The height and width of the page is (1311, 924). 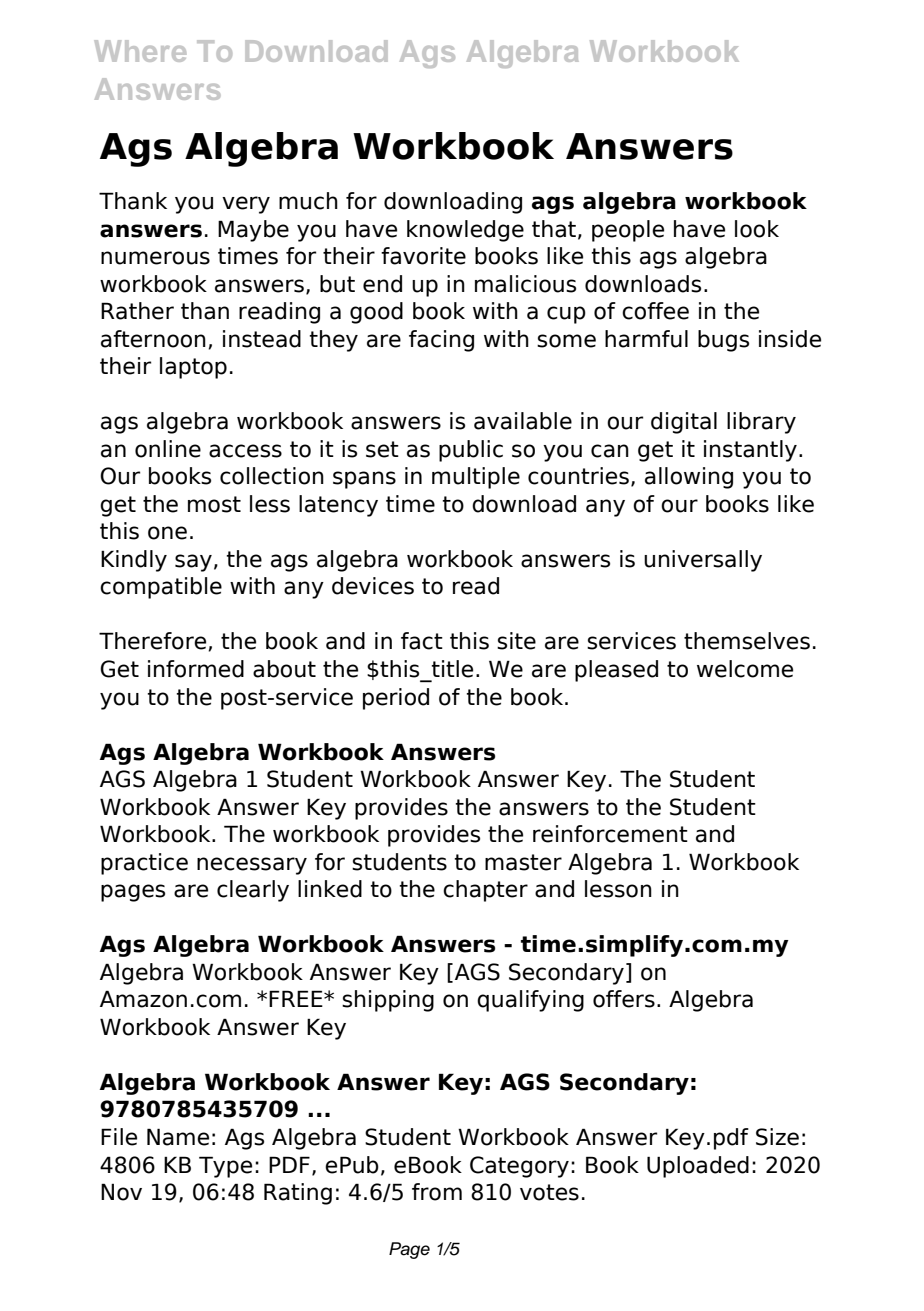 What do you see at coordinates (144, 864) in the page?
I see `practice` at bounding box center [144, 864].
